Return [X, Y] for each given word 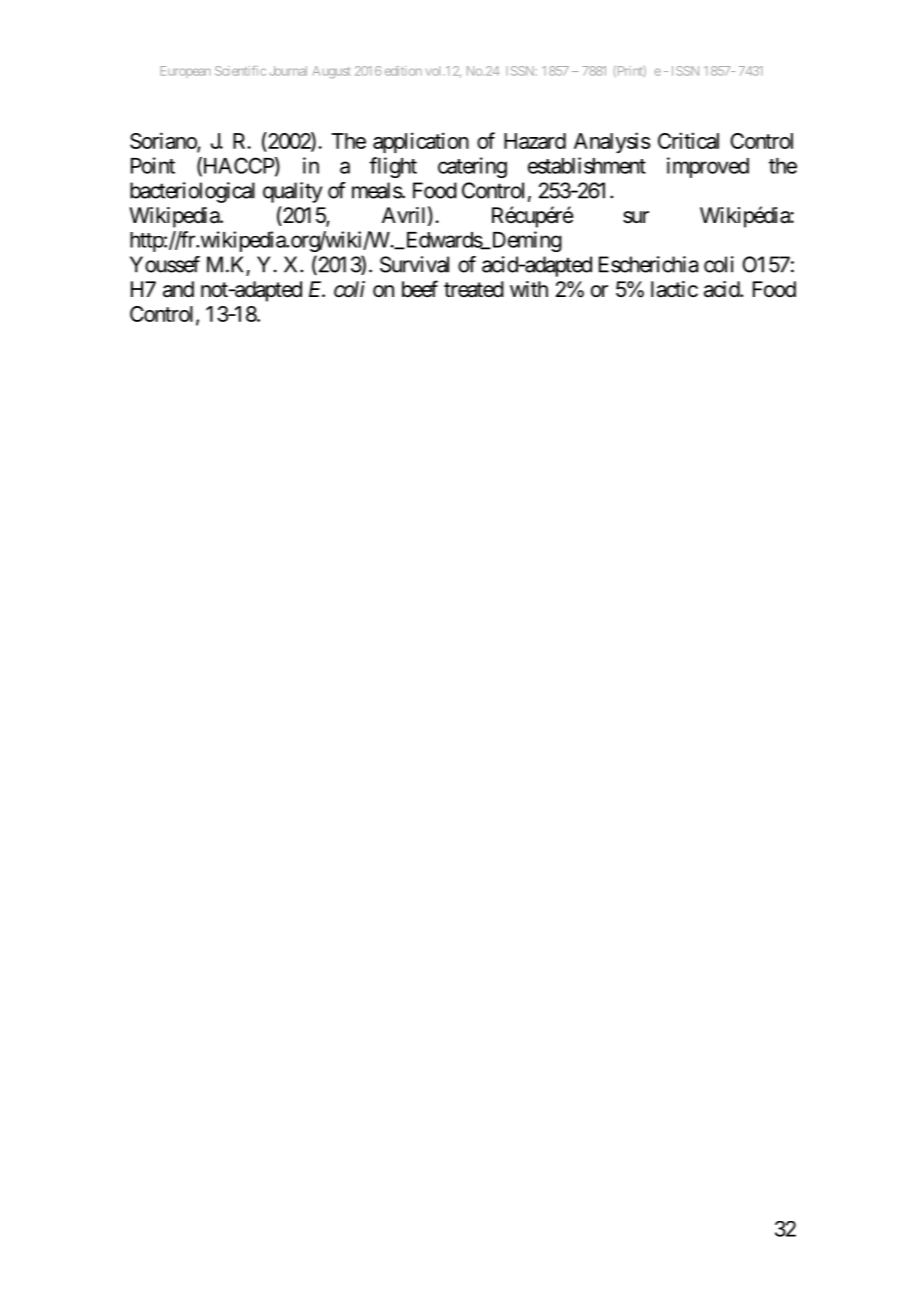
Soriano [164, 141]
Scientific [240, 71]
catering [472, 167]
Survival [414, 264]
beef [420, 289]
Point [153, 165]
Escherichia [648, 264]
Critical [688, 140]
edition [403, 71]
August [331, 72]
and [178, 289]
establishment [587, 165]
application [421, 142]
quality [293, 192]
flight [393, 167]
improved [708, 167]
